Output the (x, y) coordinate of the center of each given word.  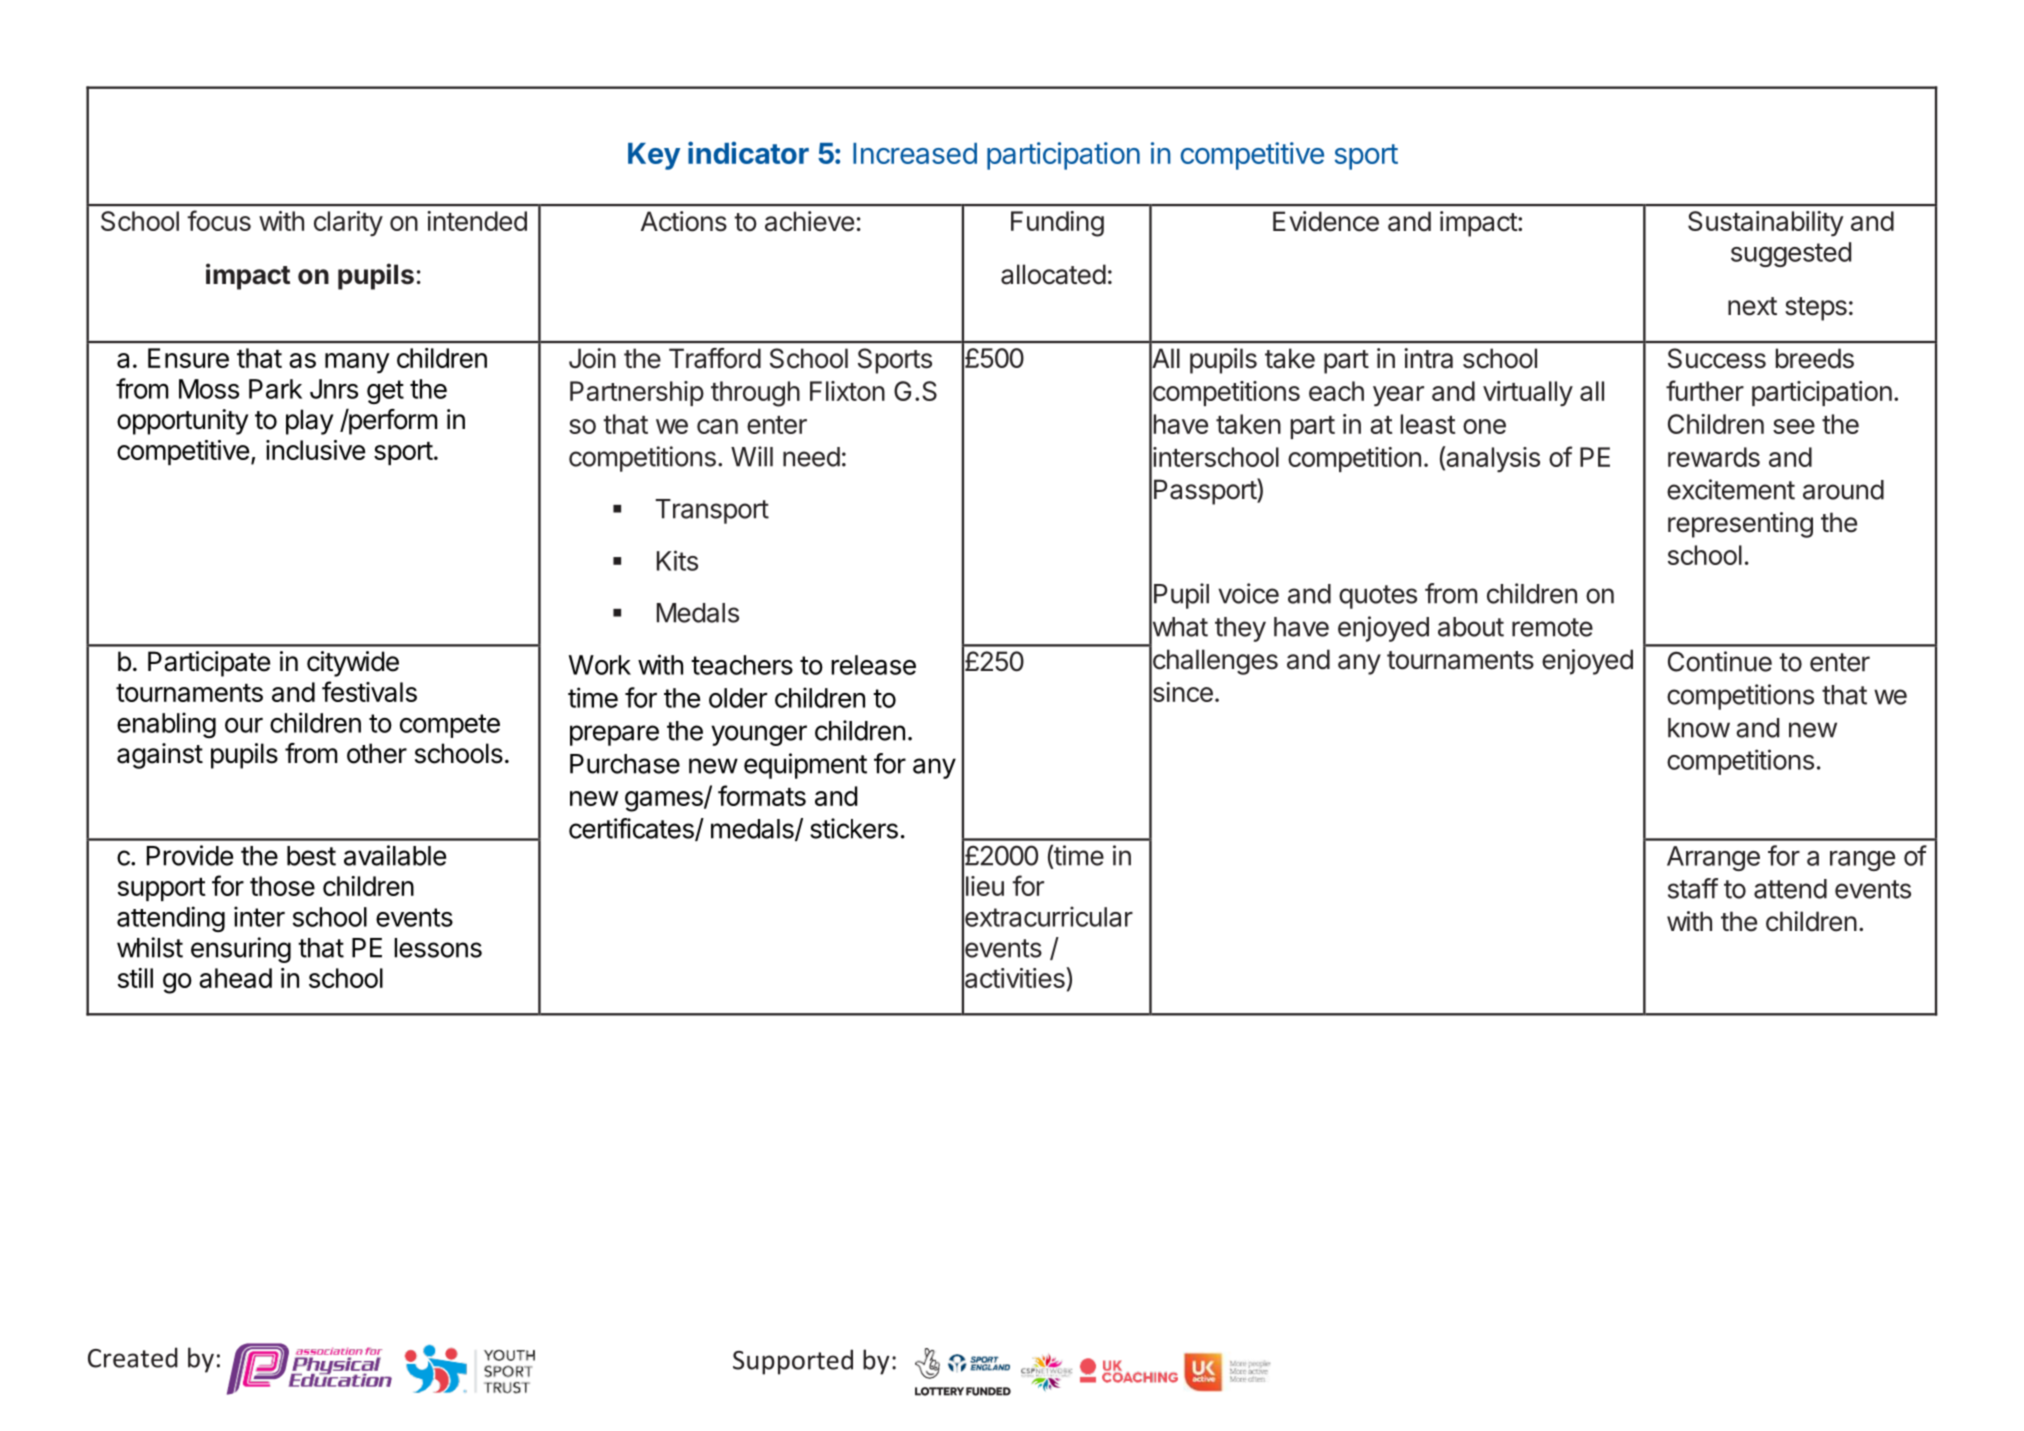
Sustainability (1766, 224)
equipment (805, 766)
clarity (348, 224)
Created (133, 1357)
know (1699, 728)
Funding (1057, 224)
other (377, 753)
